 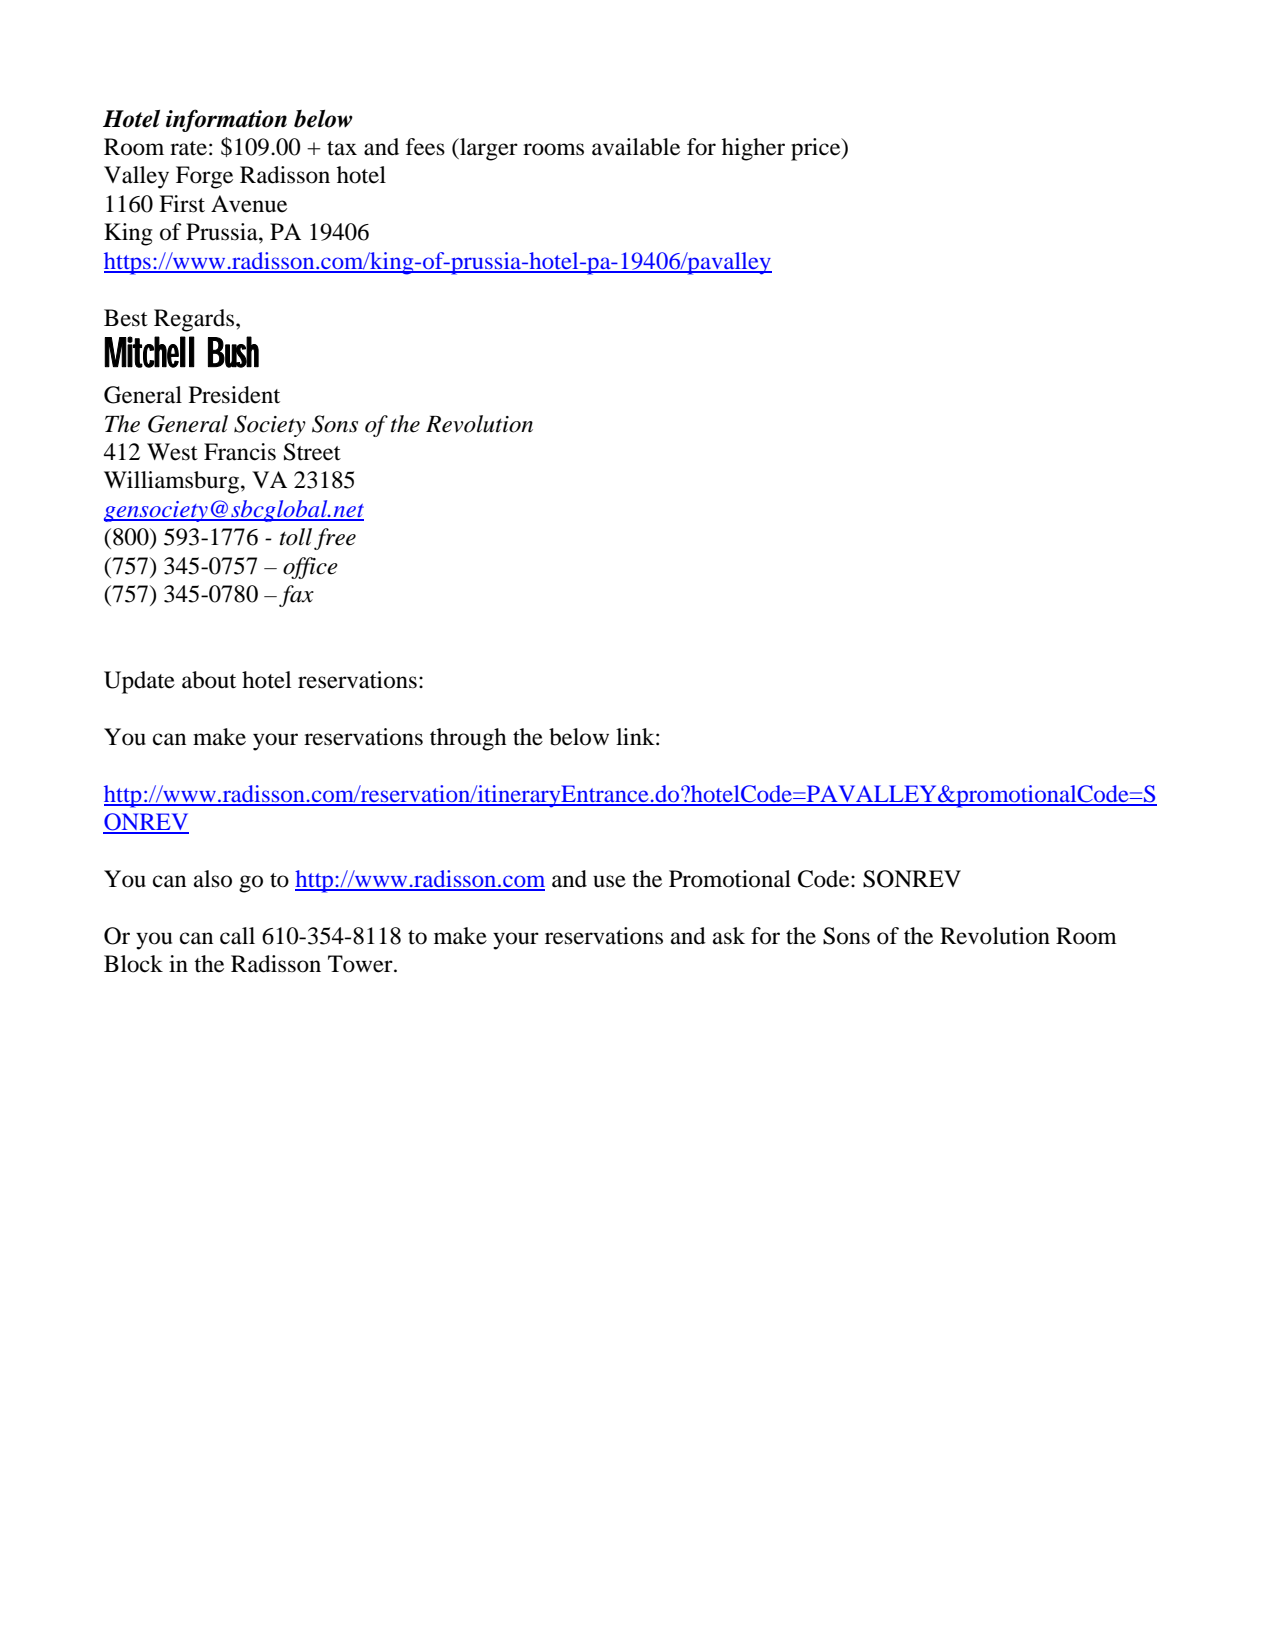 I want to click on use, so click(x=609, y=881).
